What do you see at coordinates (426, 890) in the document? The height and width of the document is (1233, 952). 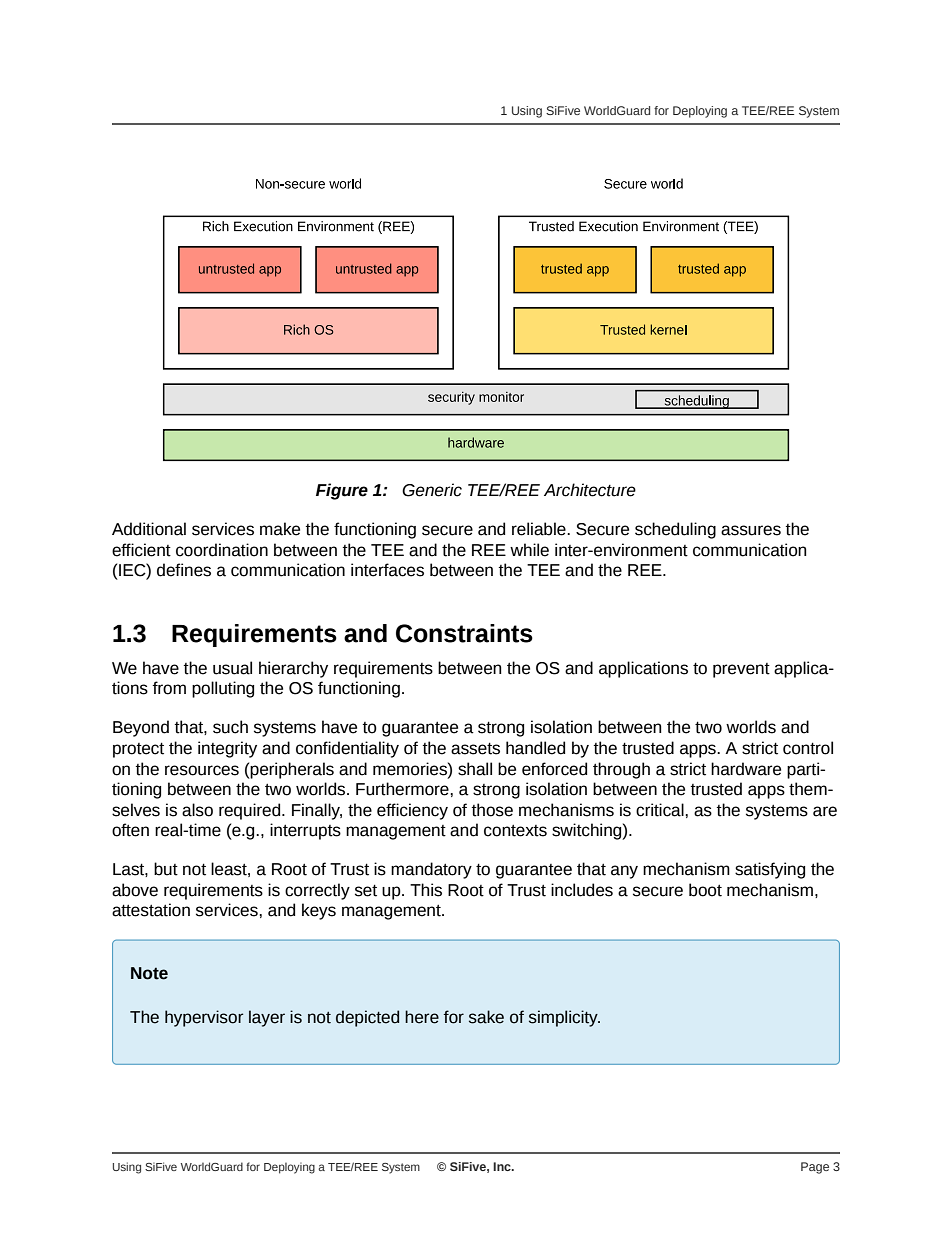 I see `This` at bounding box center [426, 890].
